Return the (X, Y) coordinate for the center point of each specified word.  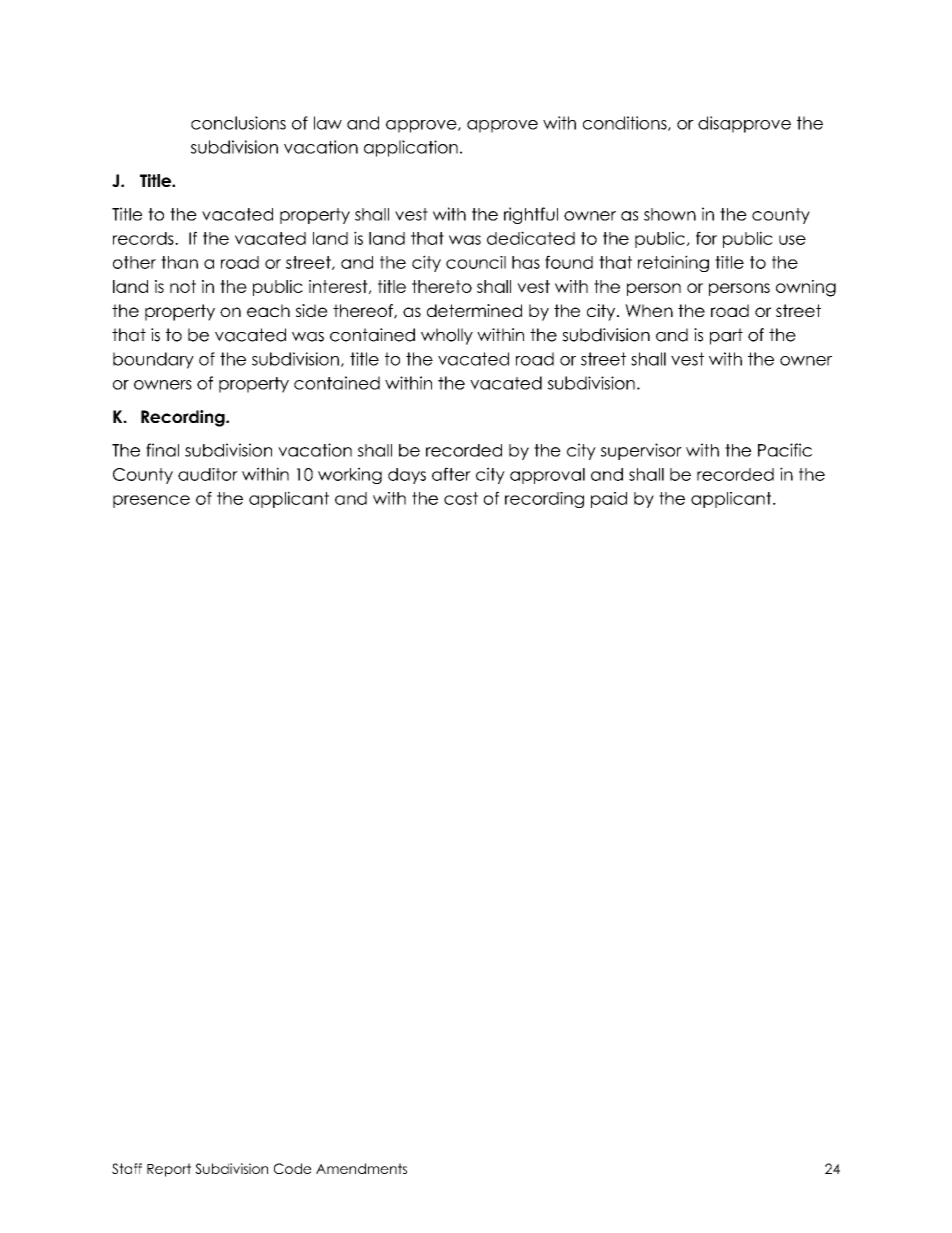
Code (292, 1168)
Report (169, 1170)
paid (609, 500)
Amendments (361, 1168)
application (411, 148)
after (451, 474)
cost (461, 498)
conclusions (238, 123)
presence (151, 501)
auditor (208, 474)
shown (670, 214)
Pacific (785, 450)
